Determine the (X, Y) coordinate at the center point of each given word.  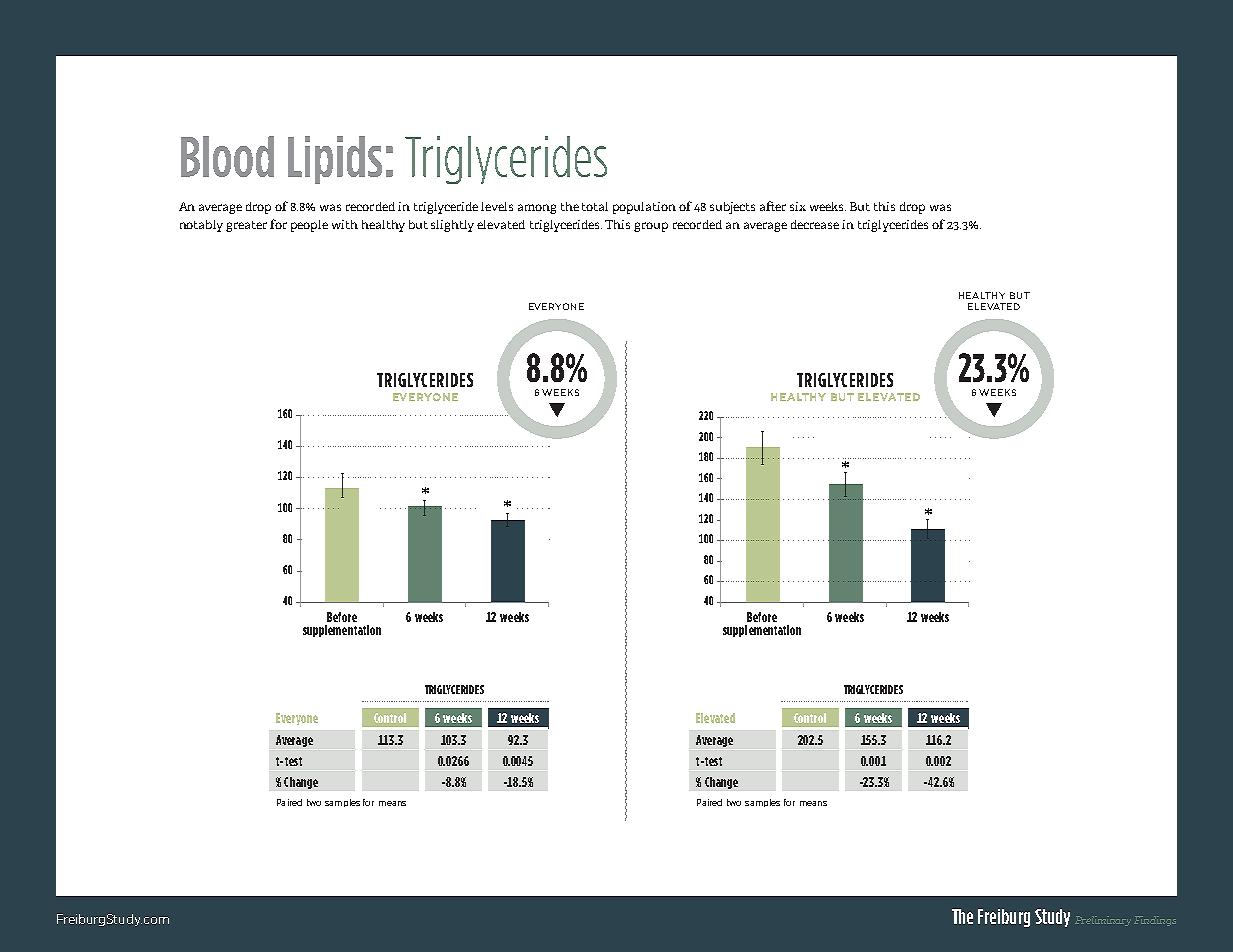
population (644, 208)
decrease (815, 224)
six (798, 206)
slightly (452, 226)
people (309, 226)
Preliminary (1103, 921)
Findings (1155, 921)
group (651, 227)
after (773, 206)
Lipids (335, 160)
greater (246, 226)
